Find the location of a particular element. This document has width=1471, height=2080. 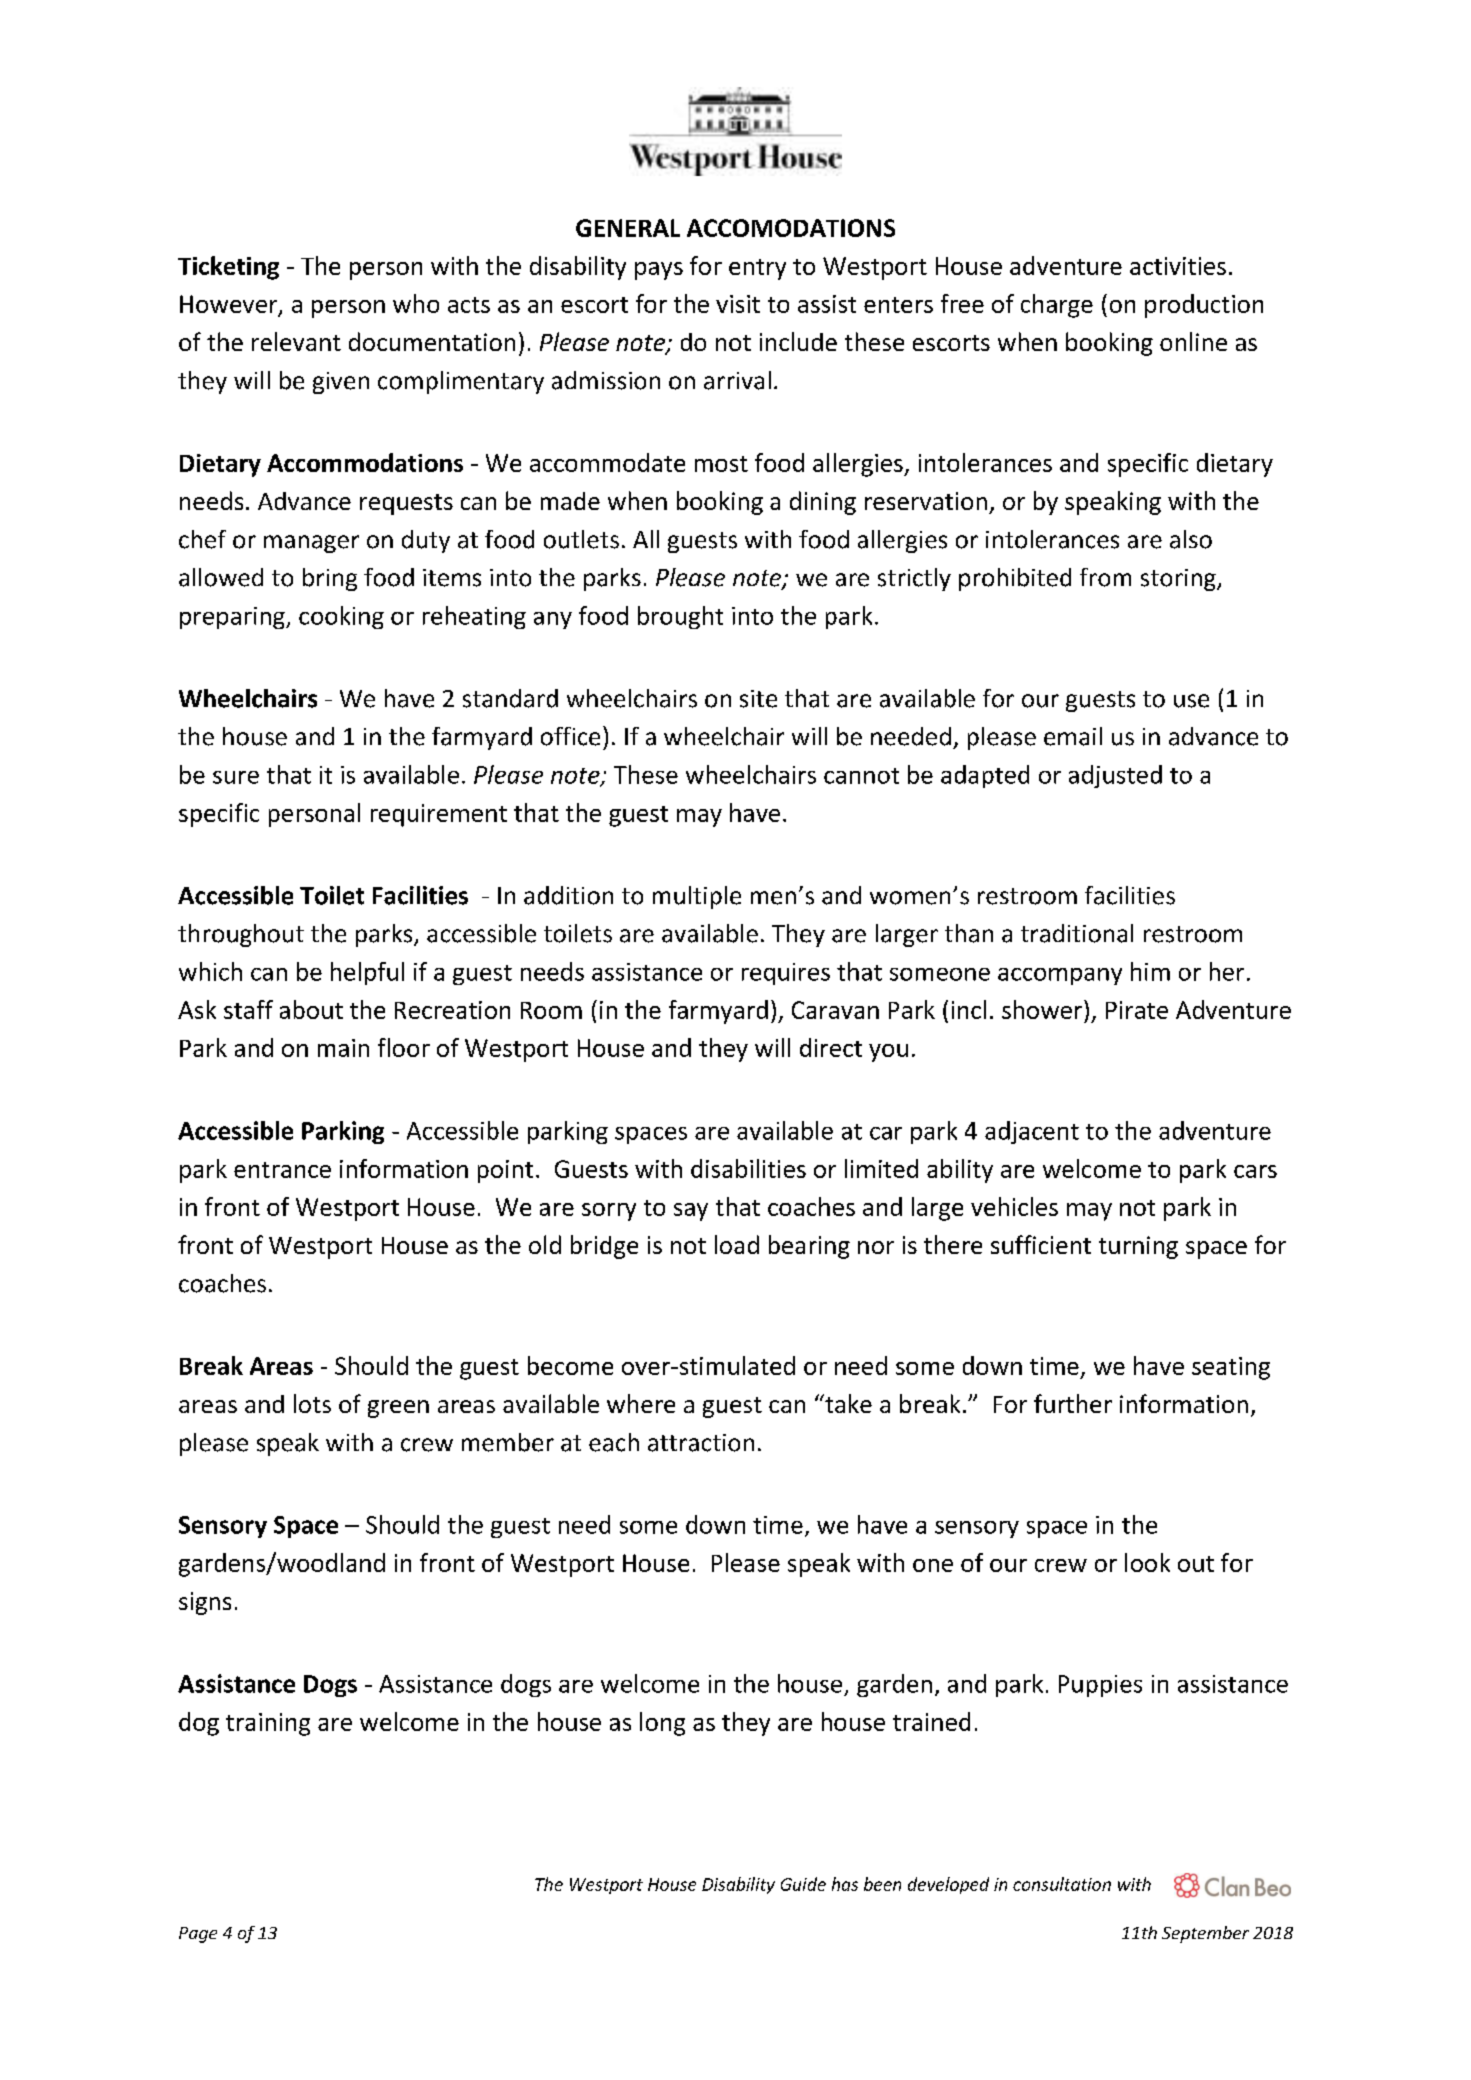

Guide is located at coordinates (803, 1884).
